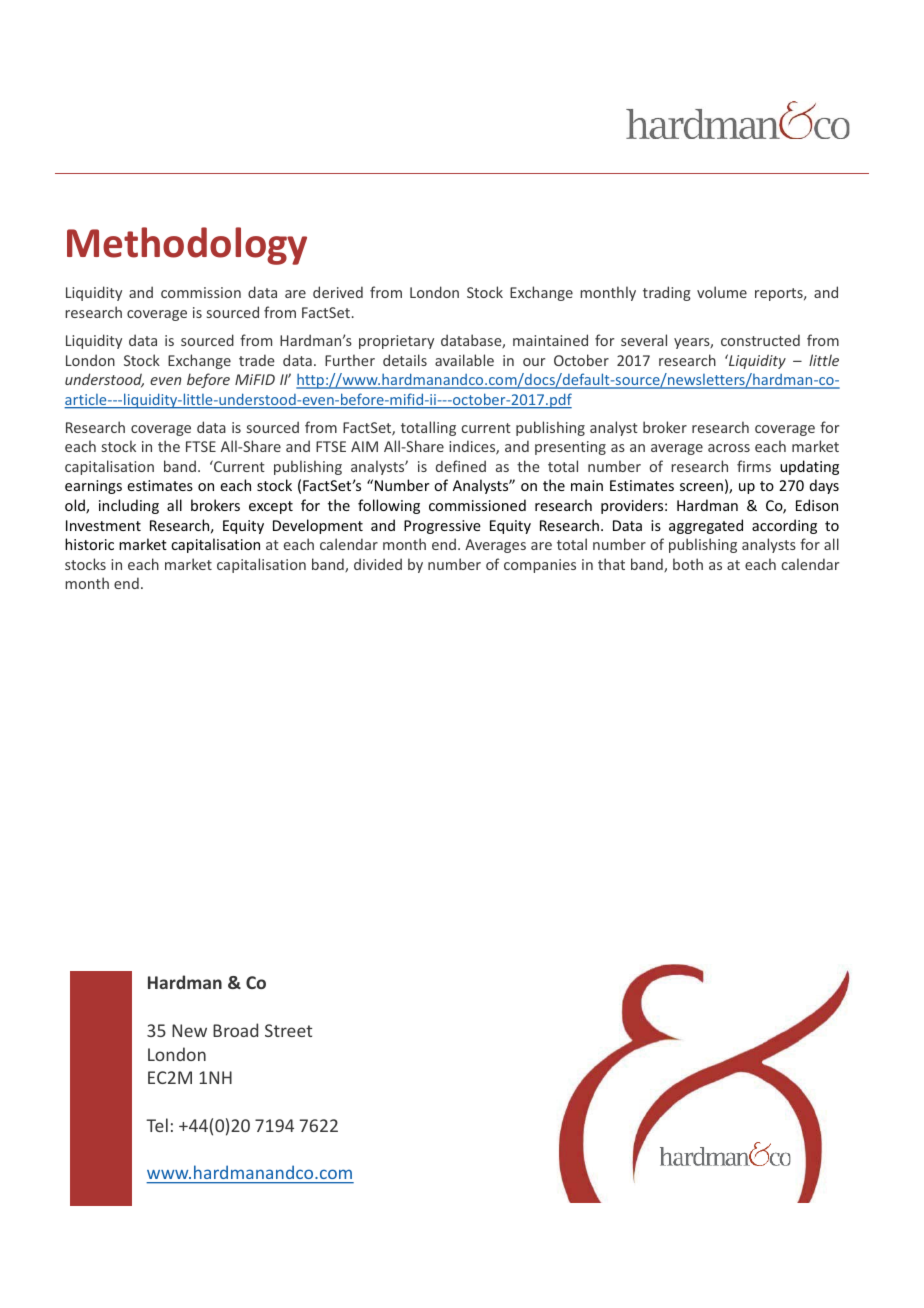 The height and width of the page is (1308, 924). Describe the element at coordinates (235, 1030) in the page. I see `Broad` at that location.
